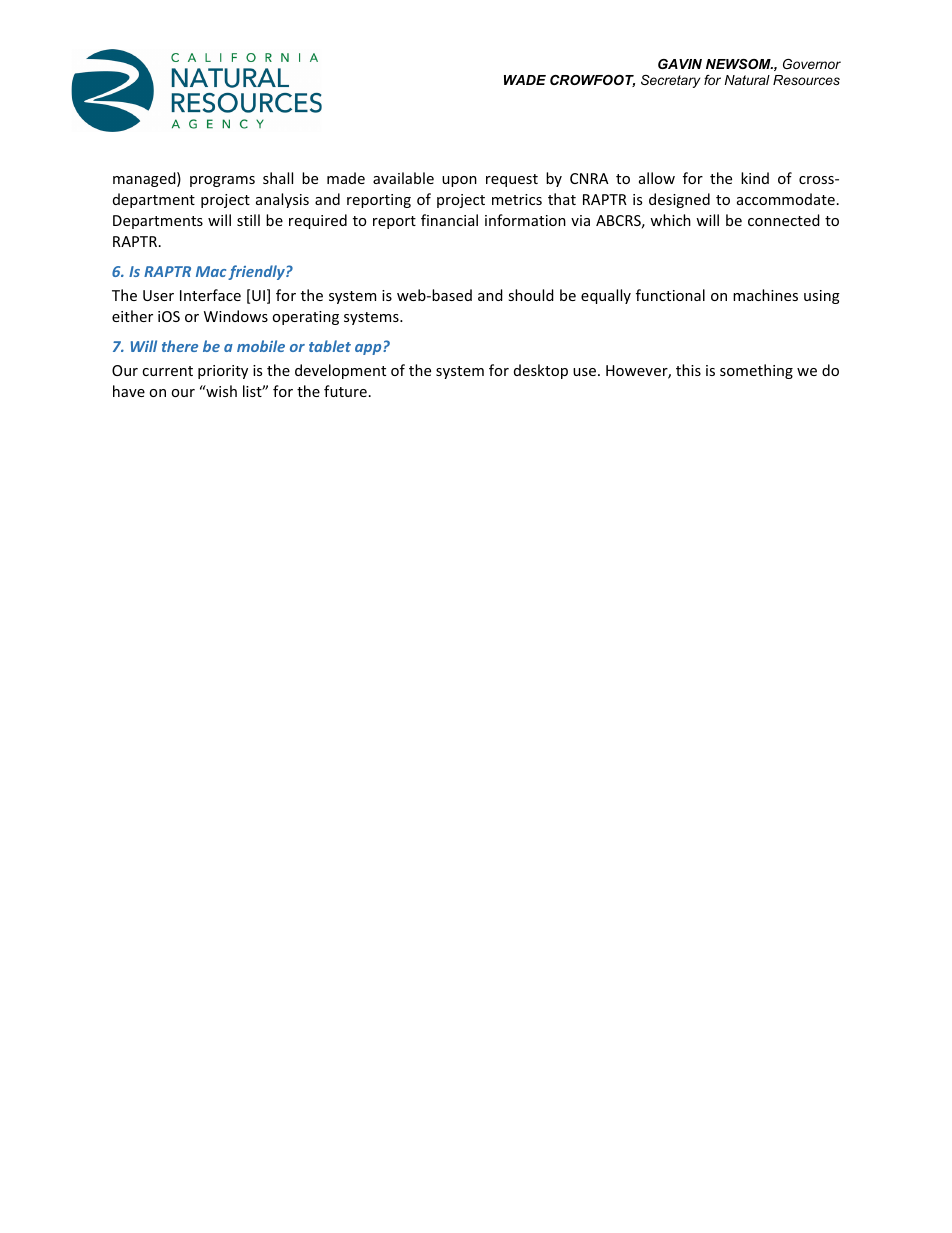 This image has height=1233, width=952. Describe the element at coordinates (755, 178) in the image. I see `kind` at that location.
